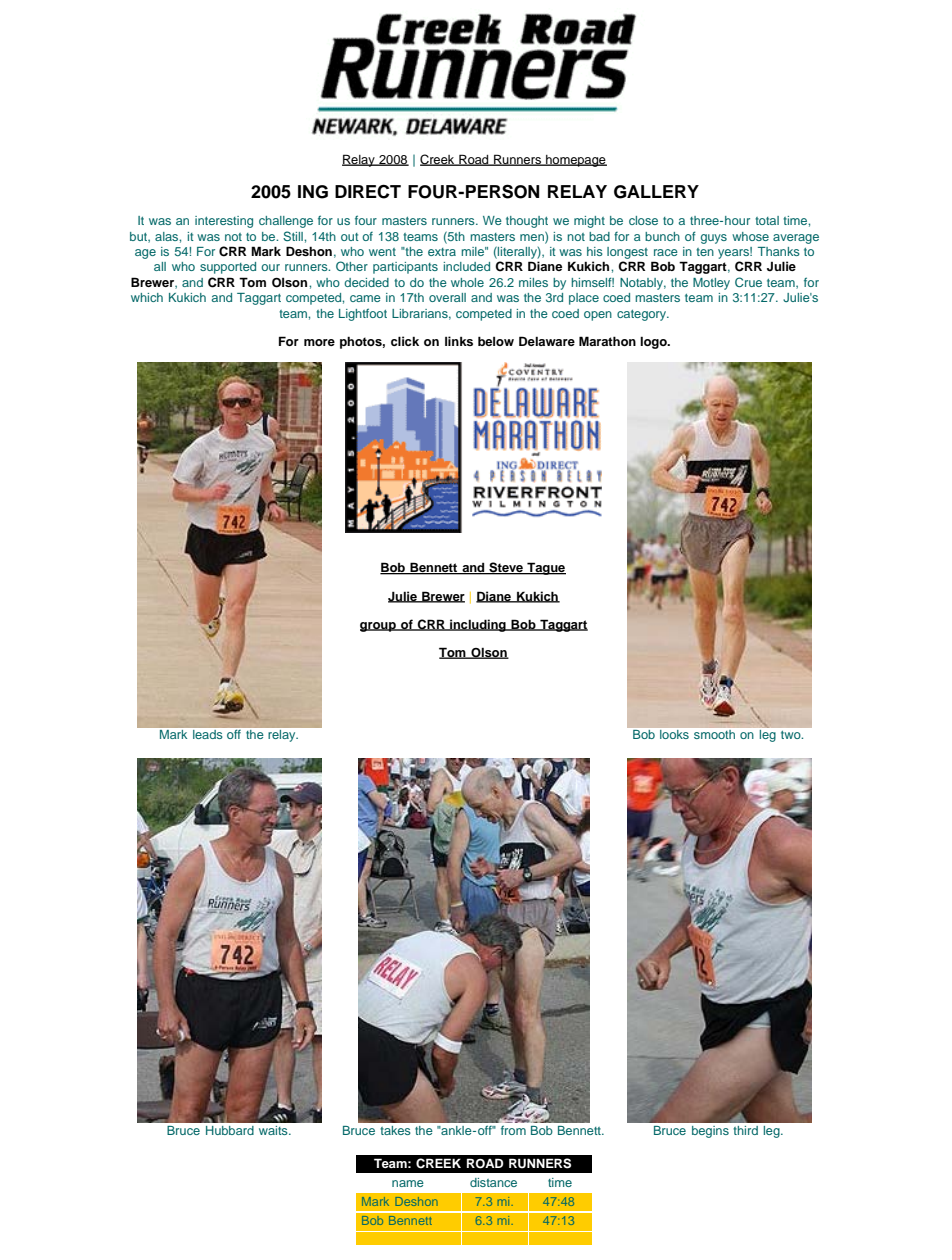  What do you see at coordinates (478, 625) in the screenshot?
I see `including` at bounding box center [478, 625].
